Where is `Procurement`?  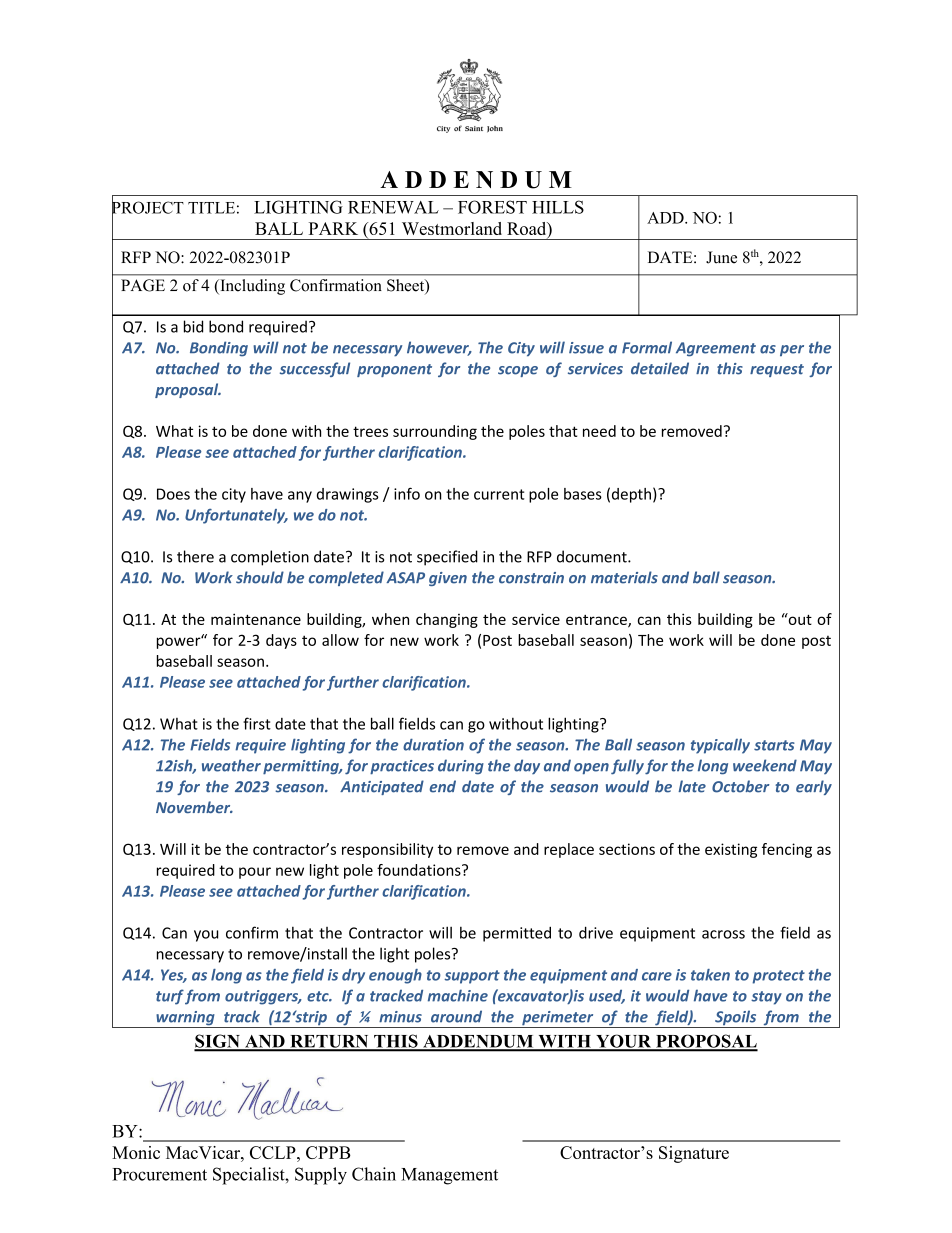 Procurement is located at coordinates (159, 1174).
